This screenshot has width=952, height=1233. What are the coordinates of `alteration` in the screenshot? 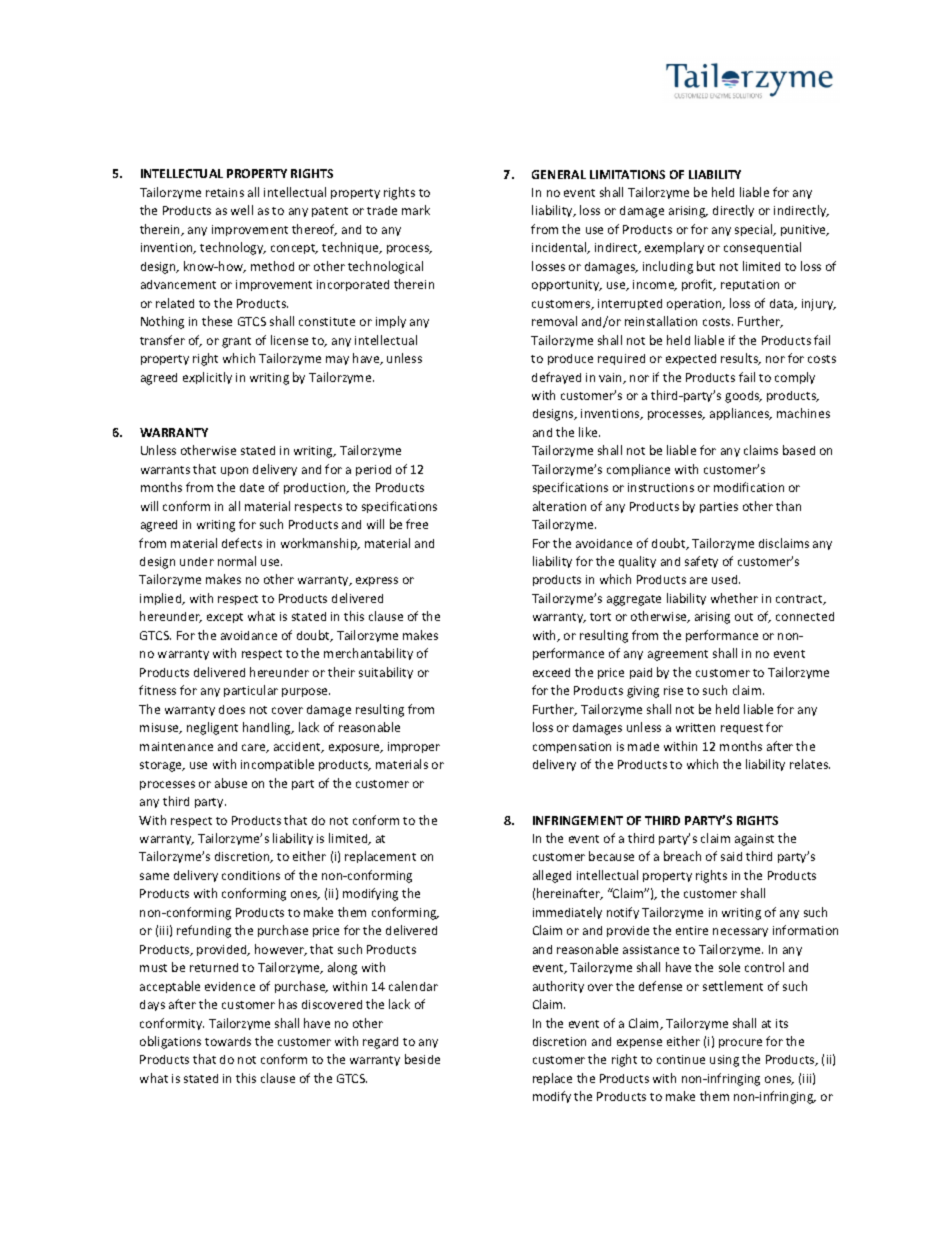 It's located at (559, 506).
